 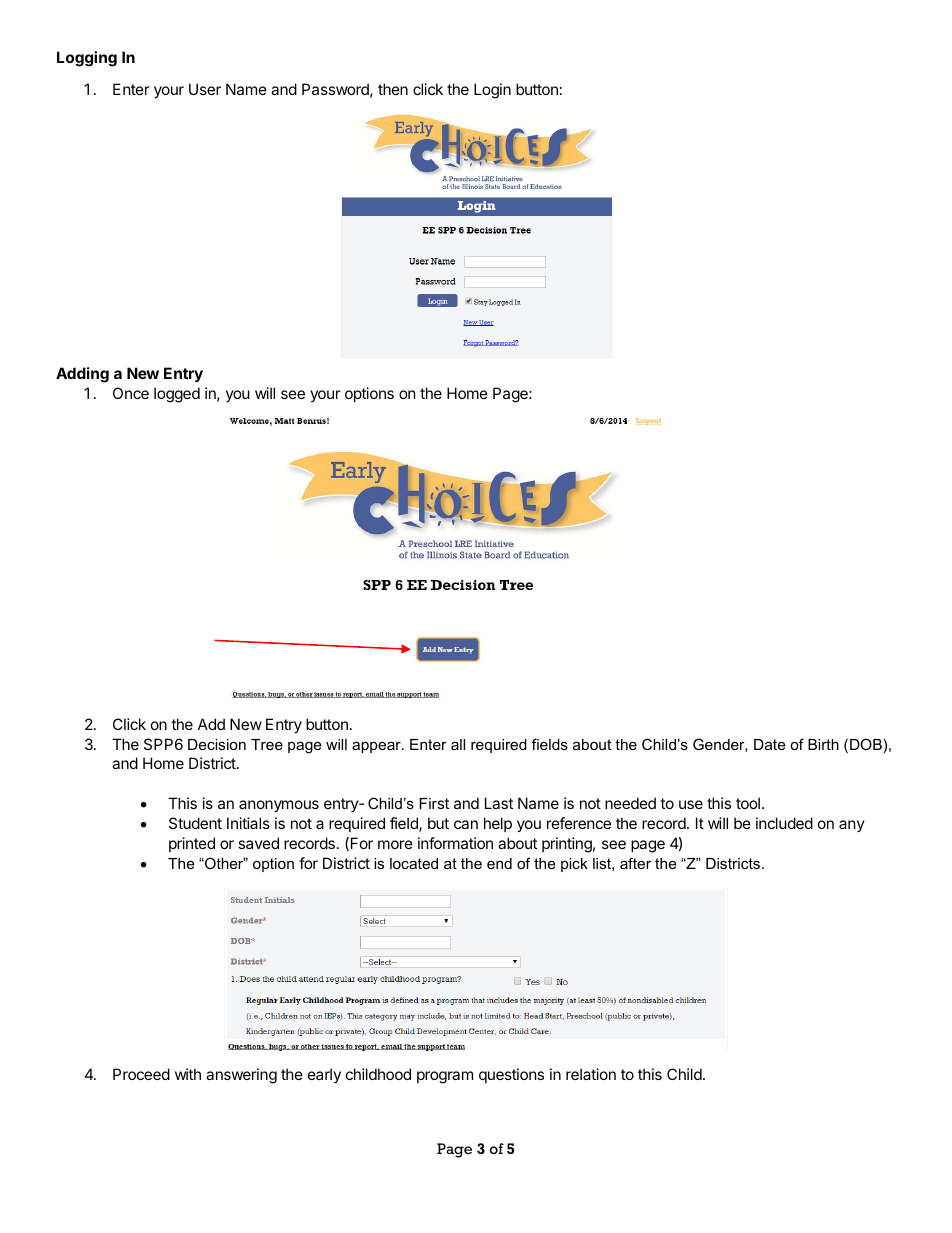 What do you see at coordinates (769, 744) in the screenshot?
I see `Date` at bounding box center [769, 744].
